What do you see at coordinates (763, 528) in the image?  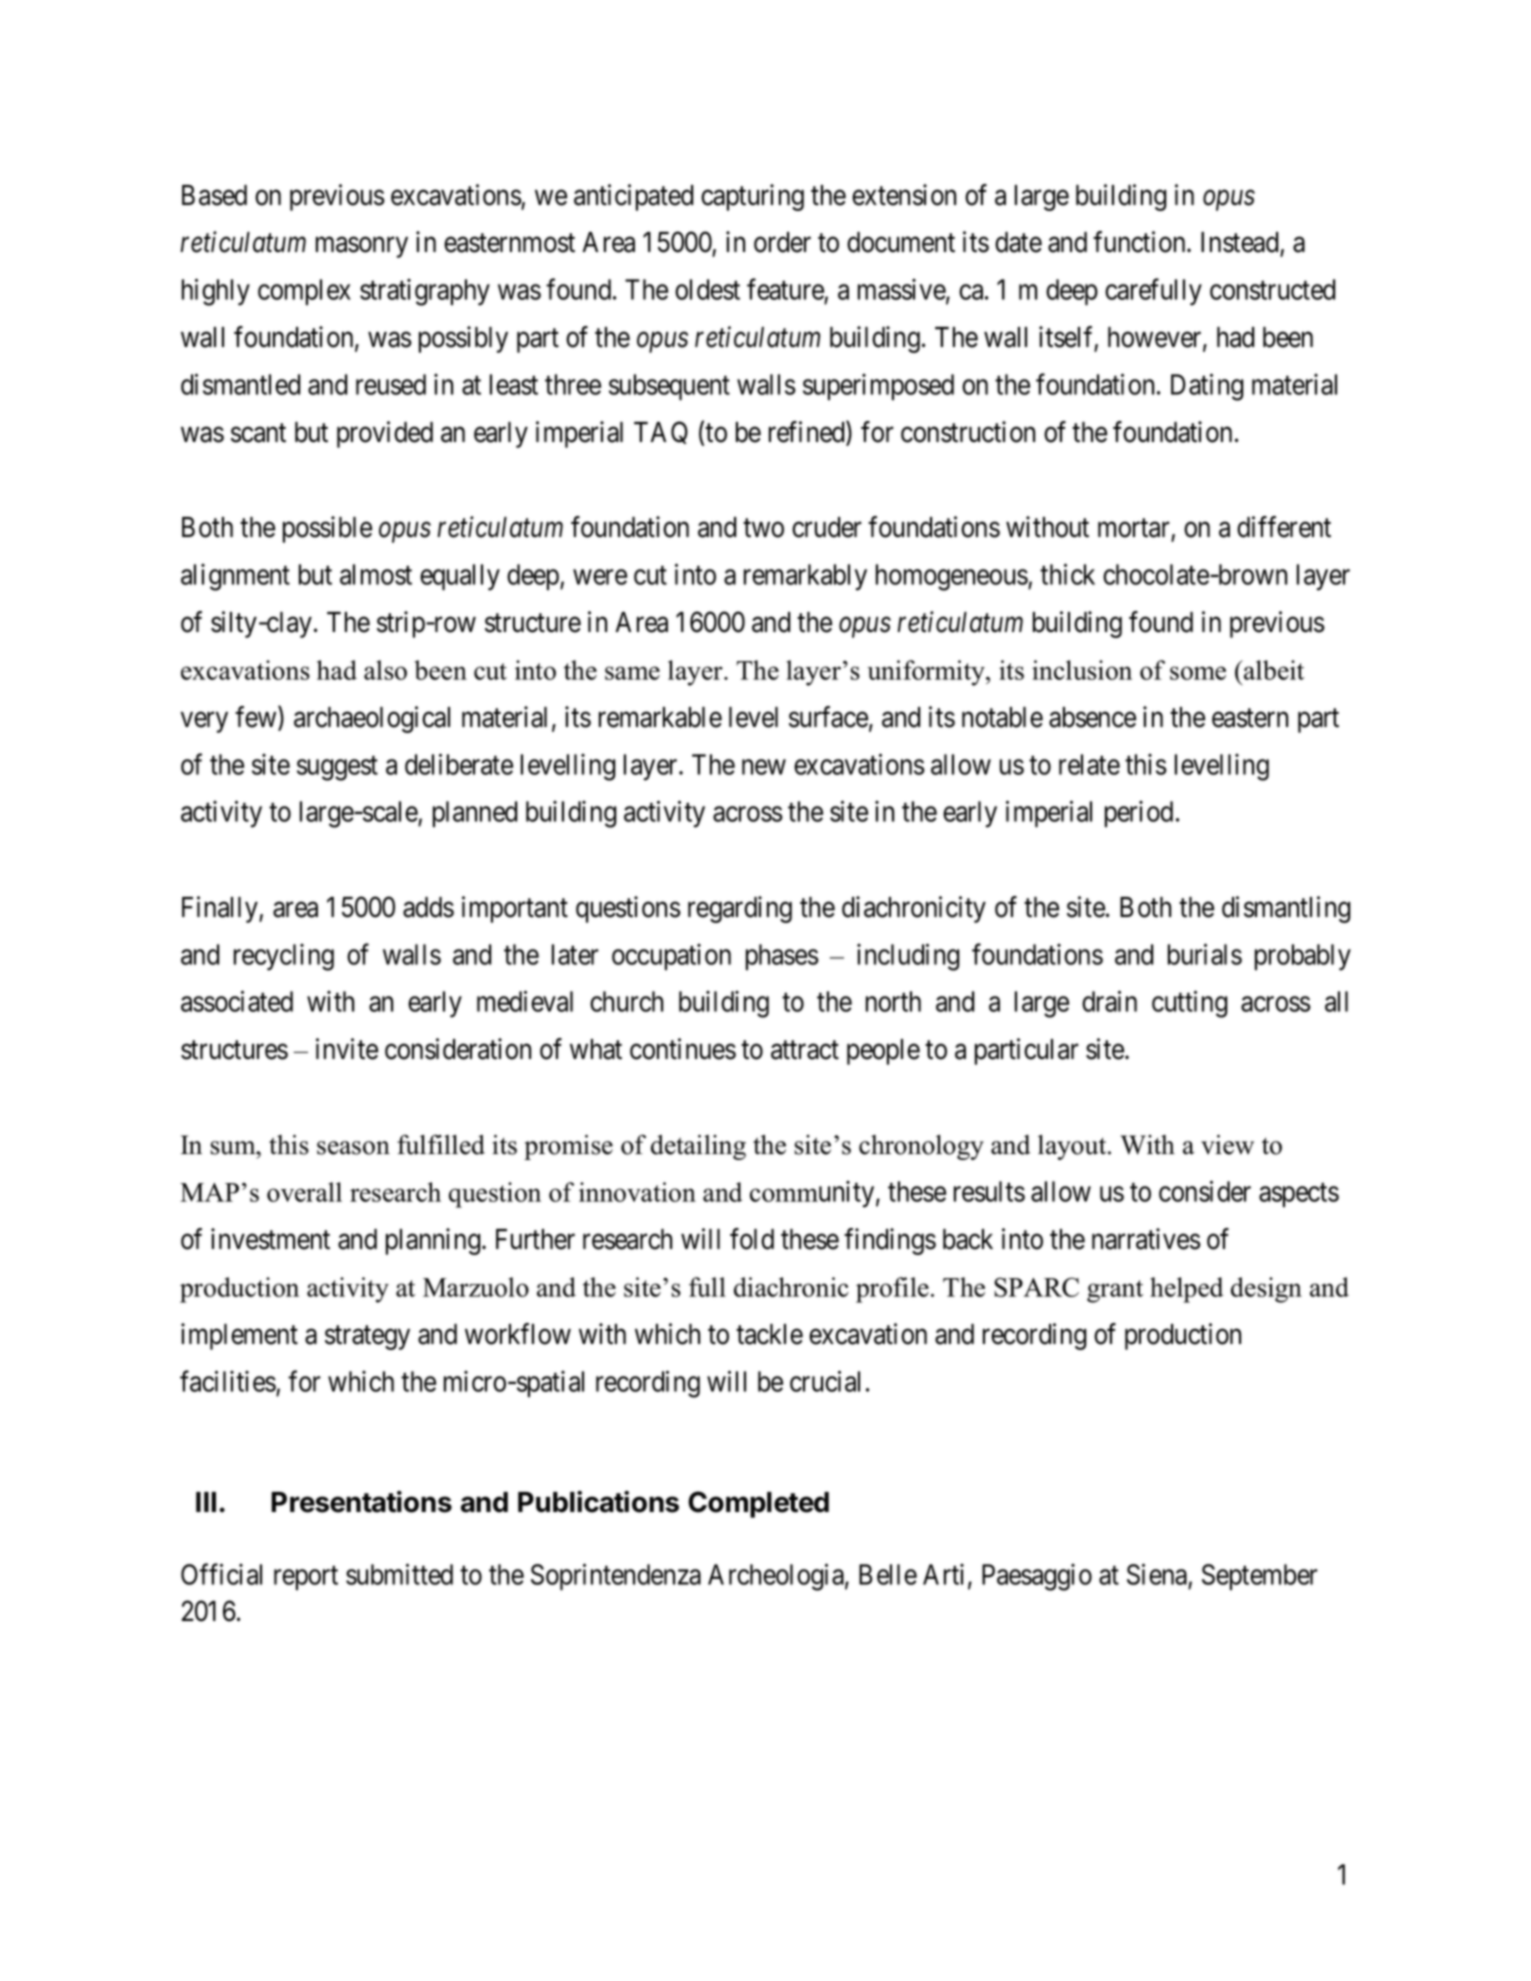 I see `two` at bounding box center [763, 528].
